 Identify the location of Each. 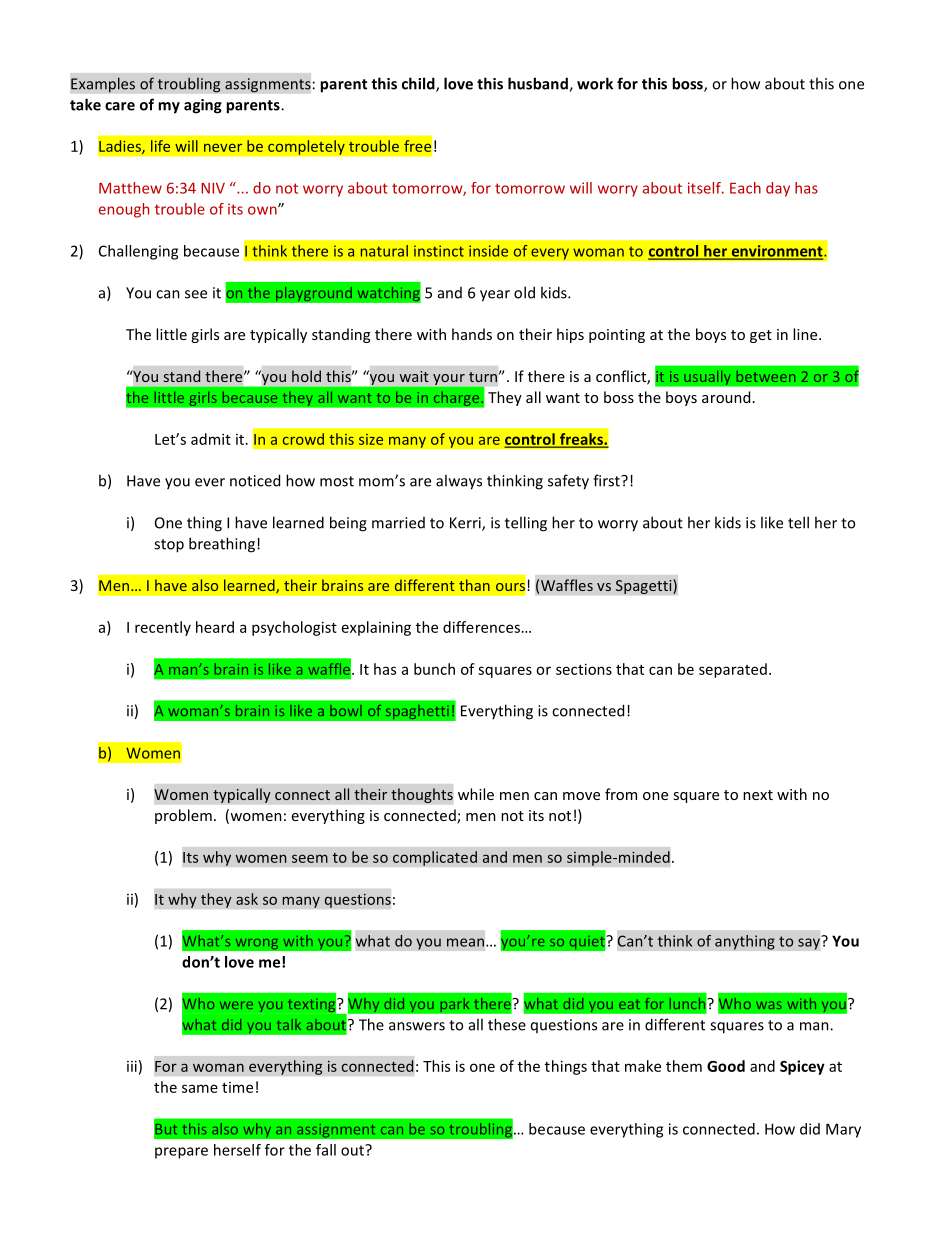
(745, 188).
